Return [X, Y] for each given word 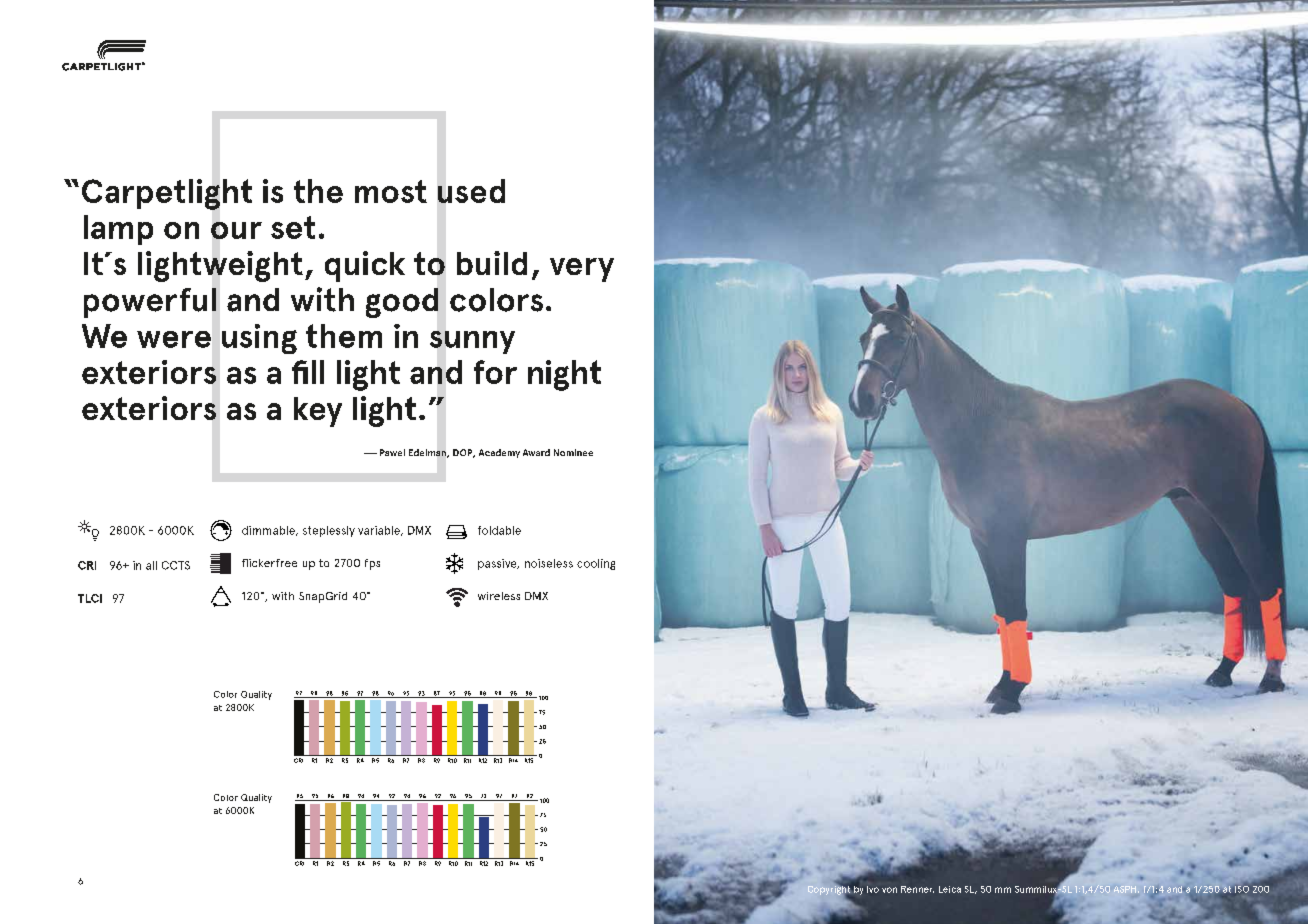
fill [308, 372]
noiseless [549, 563]
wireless [499, 596]
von [889, 890]
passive [498, 564]
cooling [596, 564]
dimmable [269, 531]
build [492, 263]
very [582, 270]
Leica [950, 889]
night [564, 375]
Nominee [573, 452]
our [236, 230]
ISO [1242, 890]
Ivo [873, 889]
